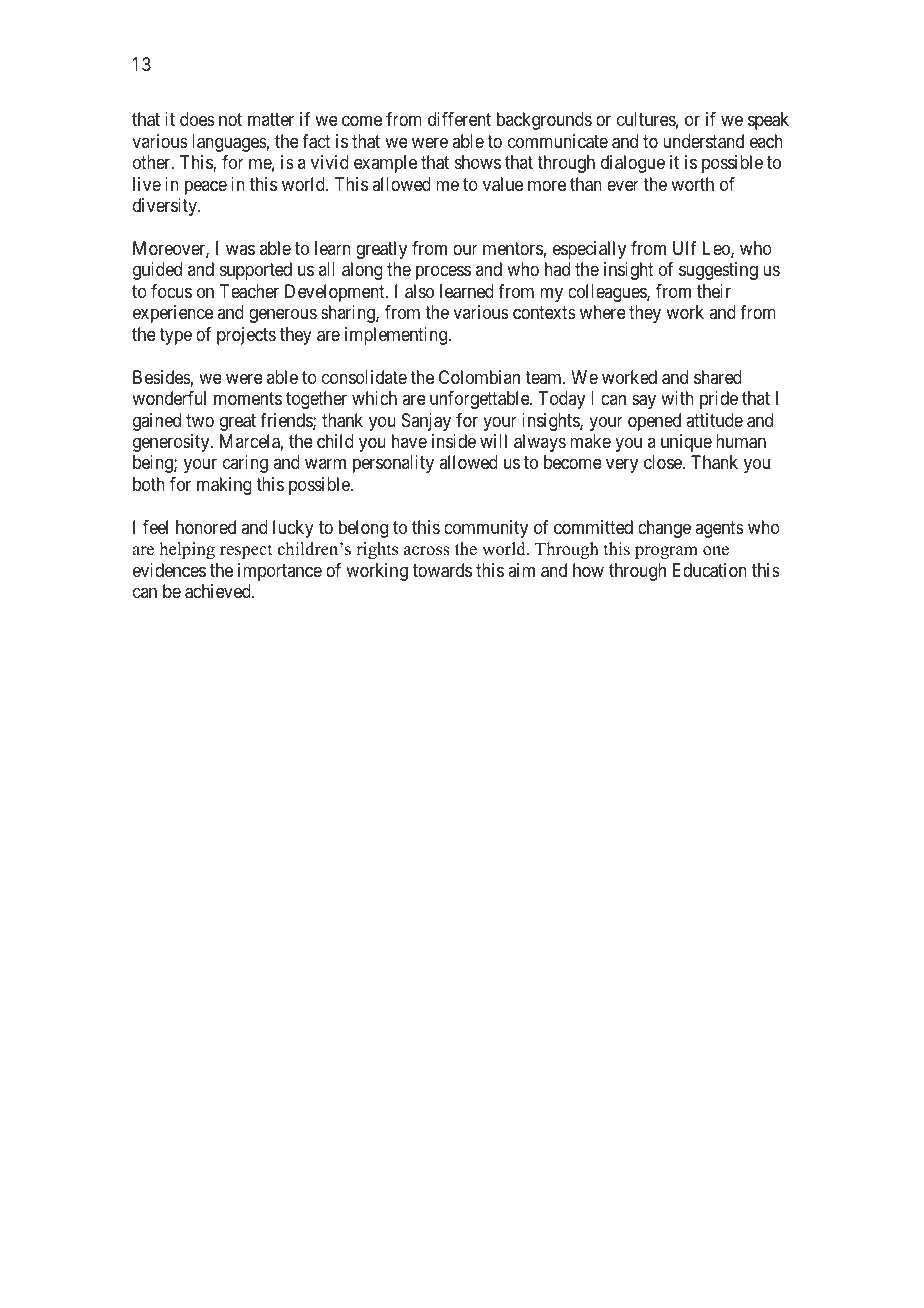  What do you see at coordinates (714, 291) in the screenshot?
I see `their` at bounding box center [714, 291].
